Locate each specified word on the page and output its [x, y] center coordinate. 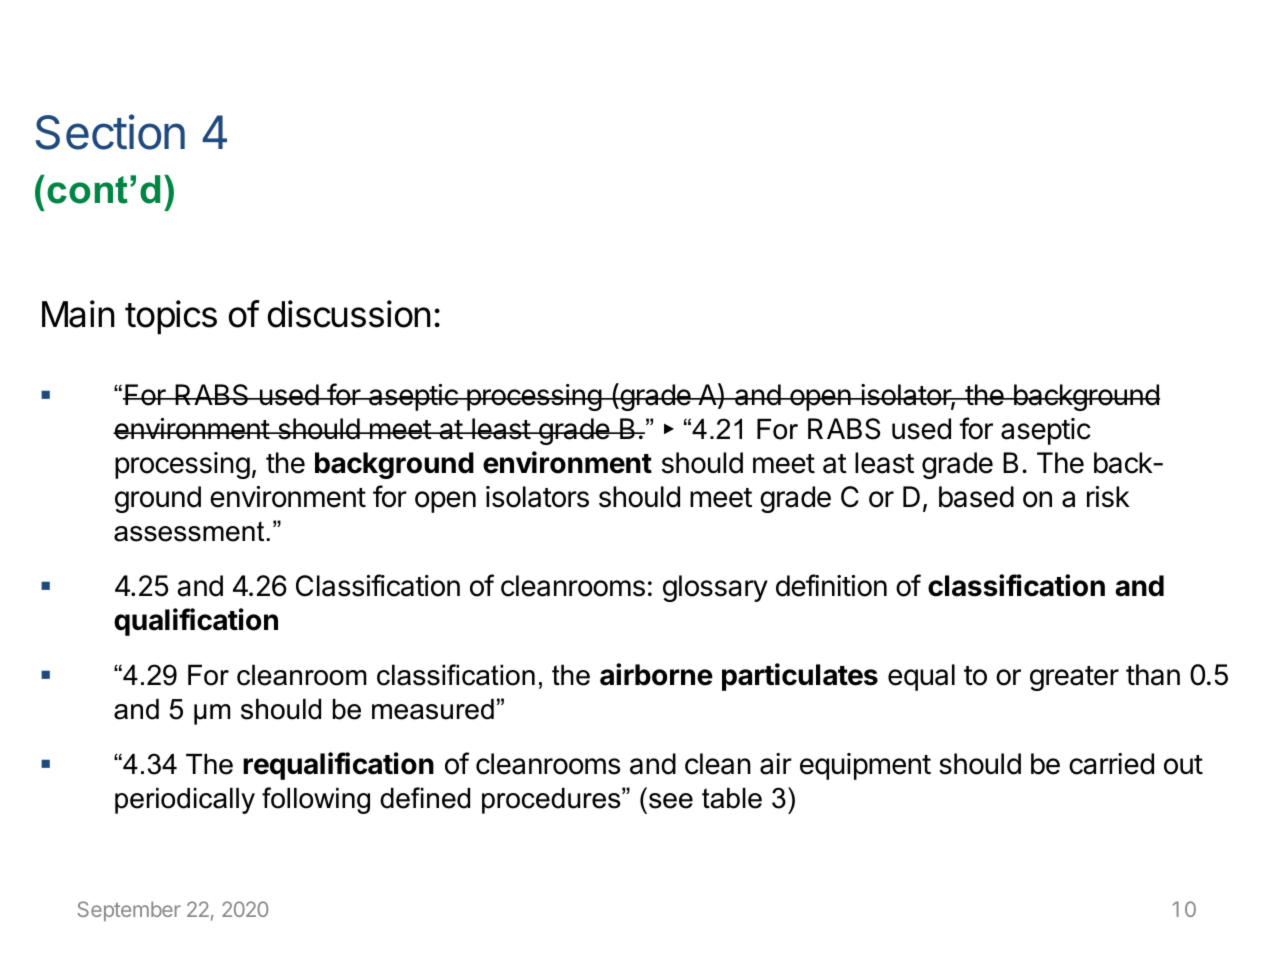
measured [433, 709]
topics [171, 317]
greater [1074, 678]
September [129, 911]
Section [110, 132]
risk [1108, 497]
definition [831, 585]
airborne [656, 674]
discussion [349, 314]
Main [78, 314]
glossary [715, 588]
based [976, 497]
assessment [189, 531]
